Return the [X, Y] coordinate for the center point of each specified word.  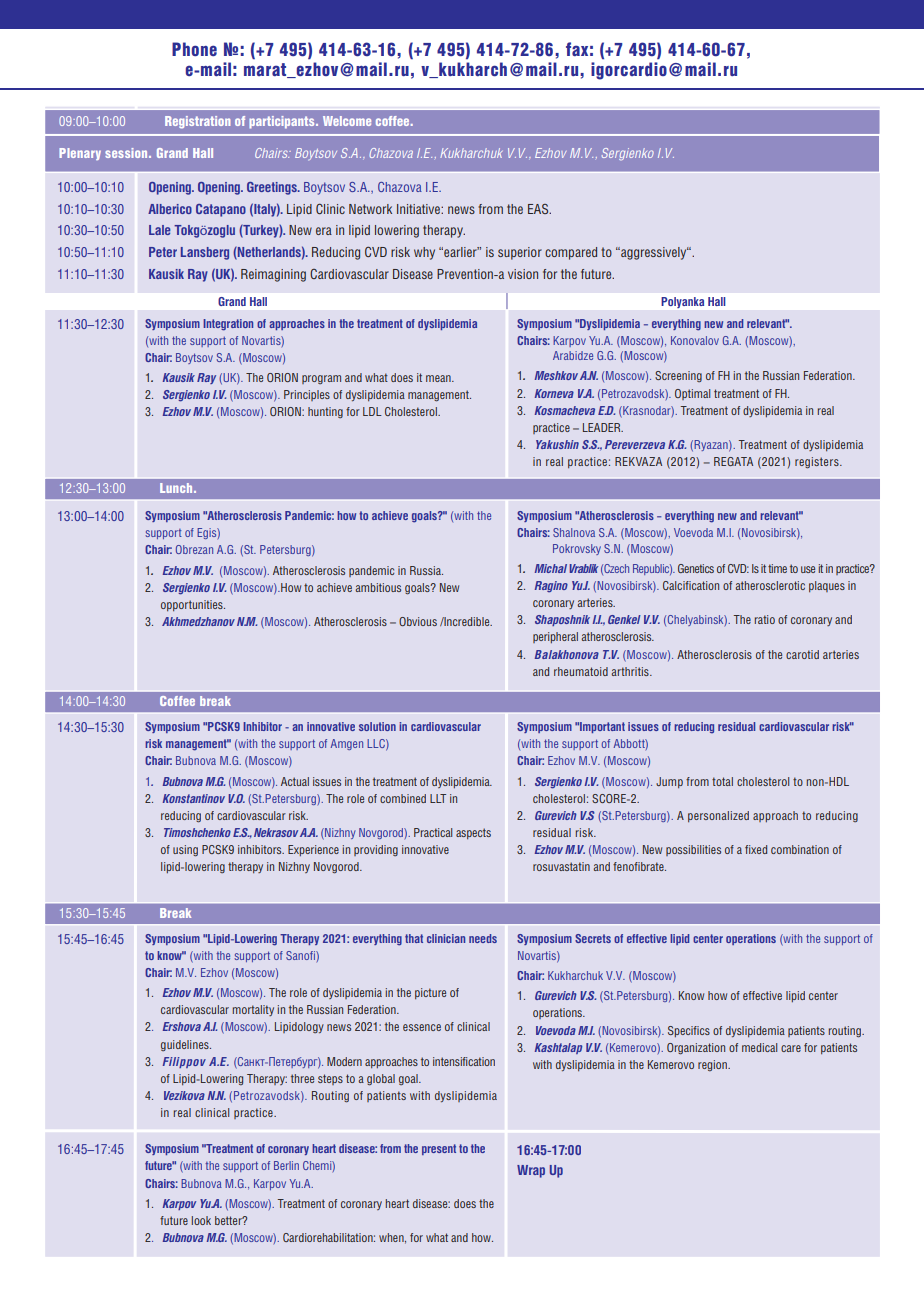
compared [571, 253]
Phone [194, 49]
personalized [718, 816]
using [185, 851]
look [201, 1220]
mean [439, 378]
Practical [433, 832]
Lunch [177, 488]
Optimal [692, 394]
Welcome [347, 121]
